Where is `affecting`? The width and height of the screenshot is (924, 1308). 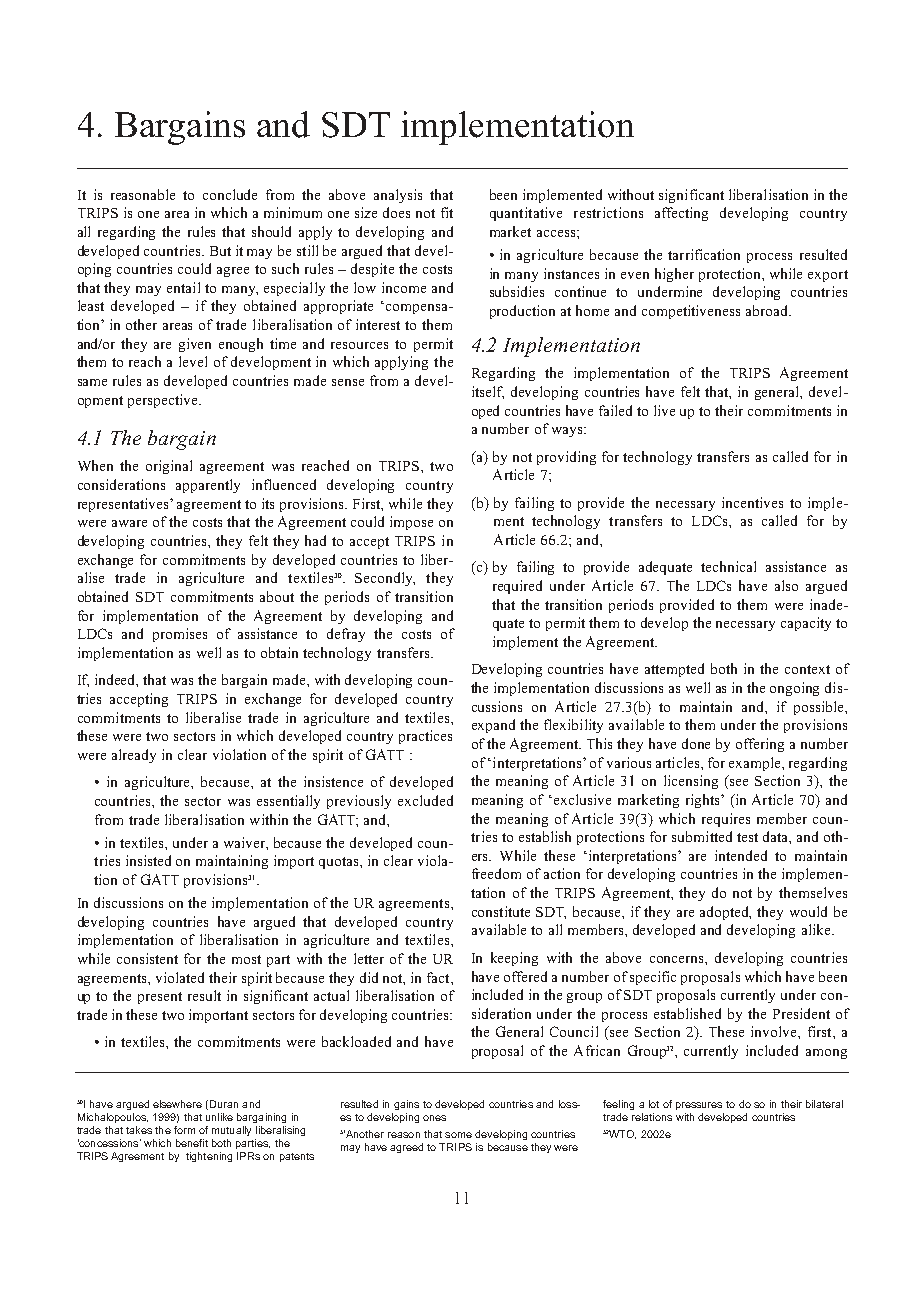
affecting is located at coordinates (681, 214).
